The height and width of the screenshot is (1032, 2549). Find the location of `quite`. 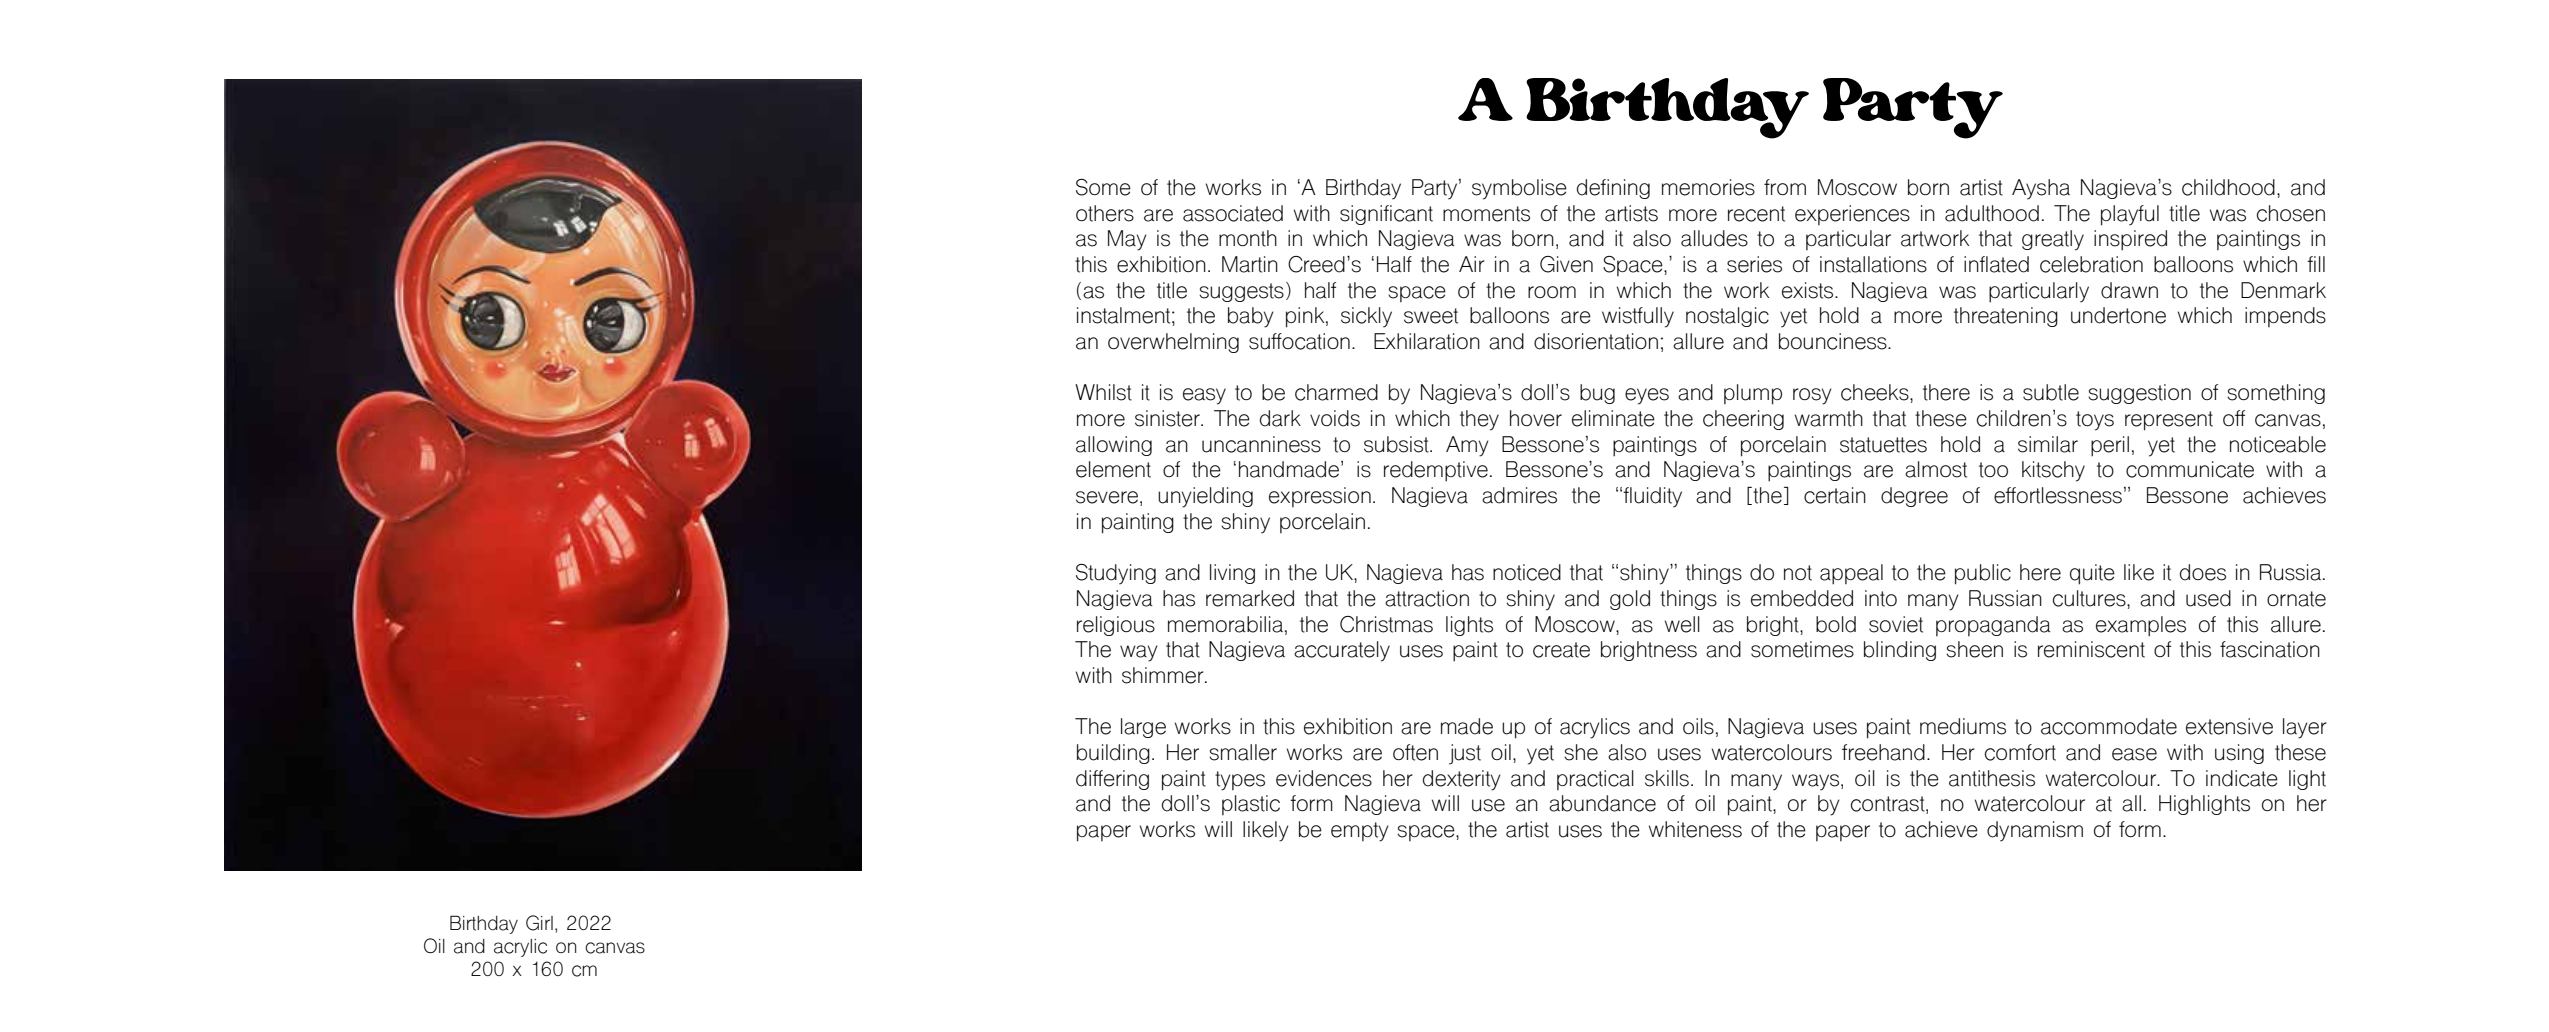

quite is located at coordinates (2092, 574).
